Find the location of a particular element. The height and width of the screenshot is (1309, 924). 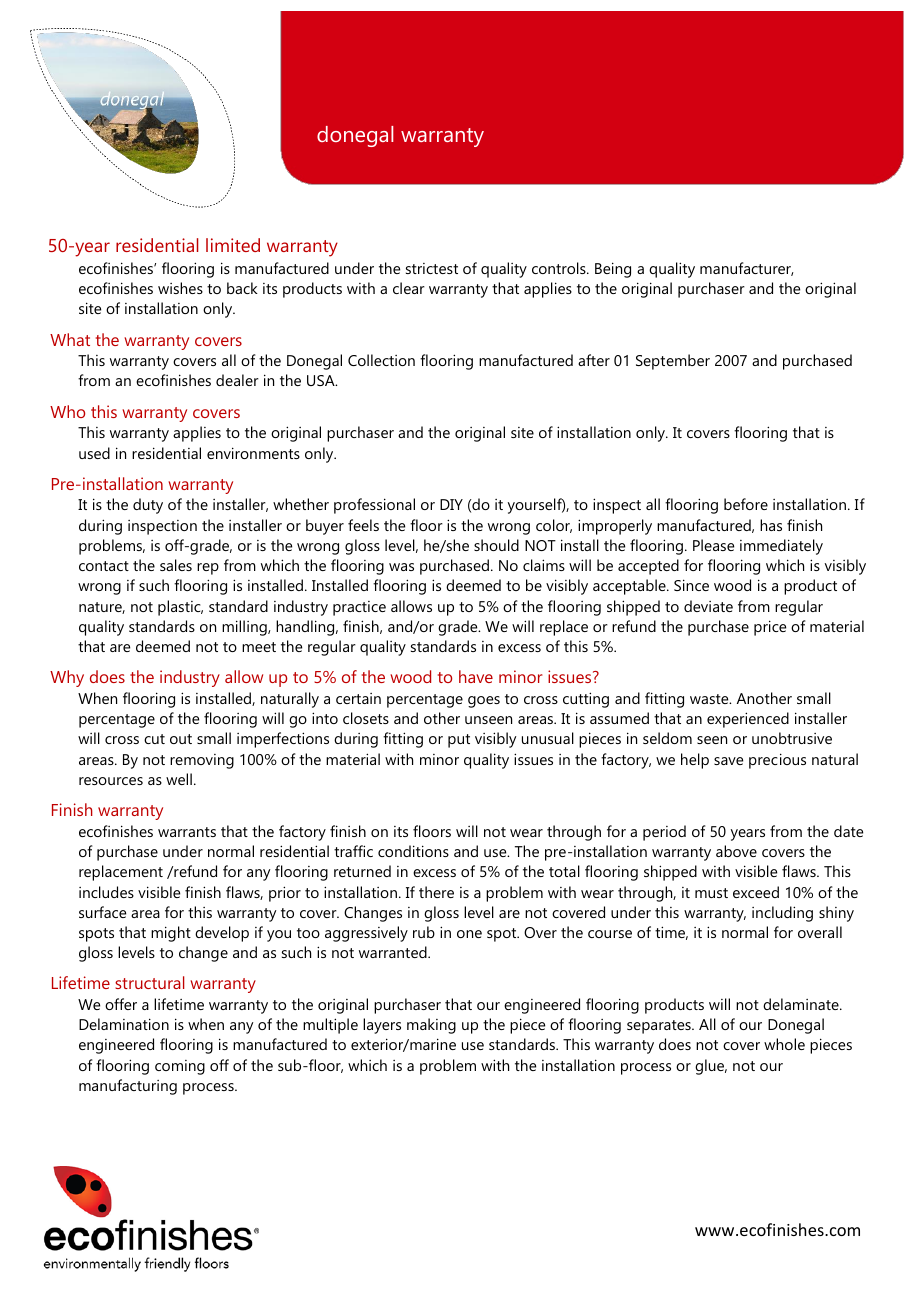

have is located at coordinates (476, 676).
